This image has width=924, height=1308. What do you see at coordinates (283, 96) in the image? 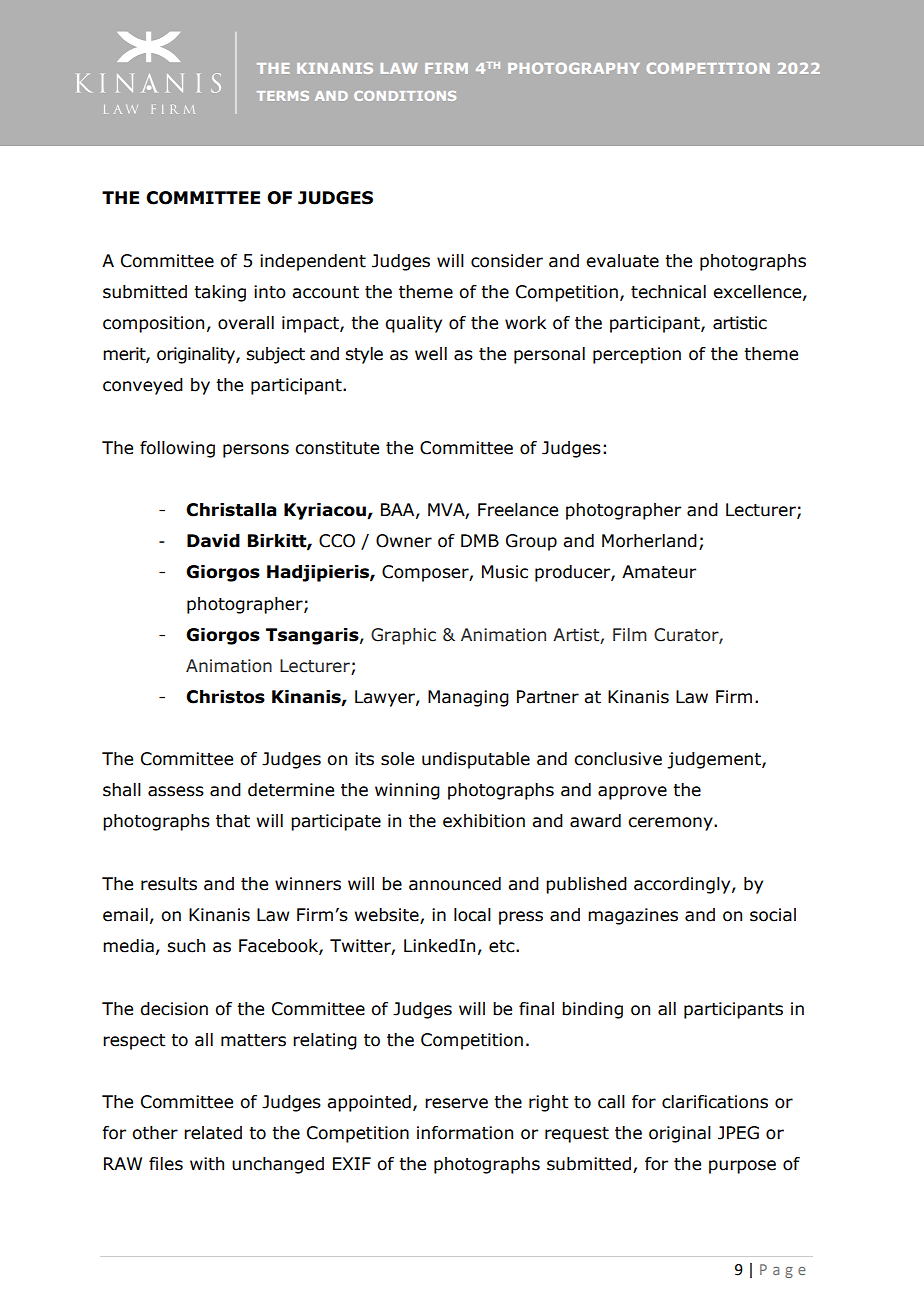
I see `TERMS` at bounding box center [283, 96].
